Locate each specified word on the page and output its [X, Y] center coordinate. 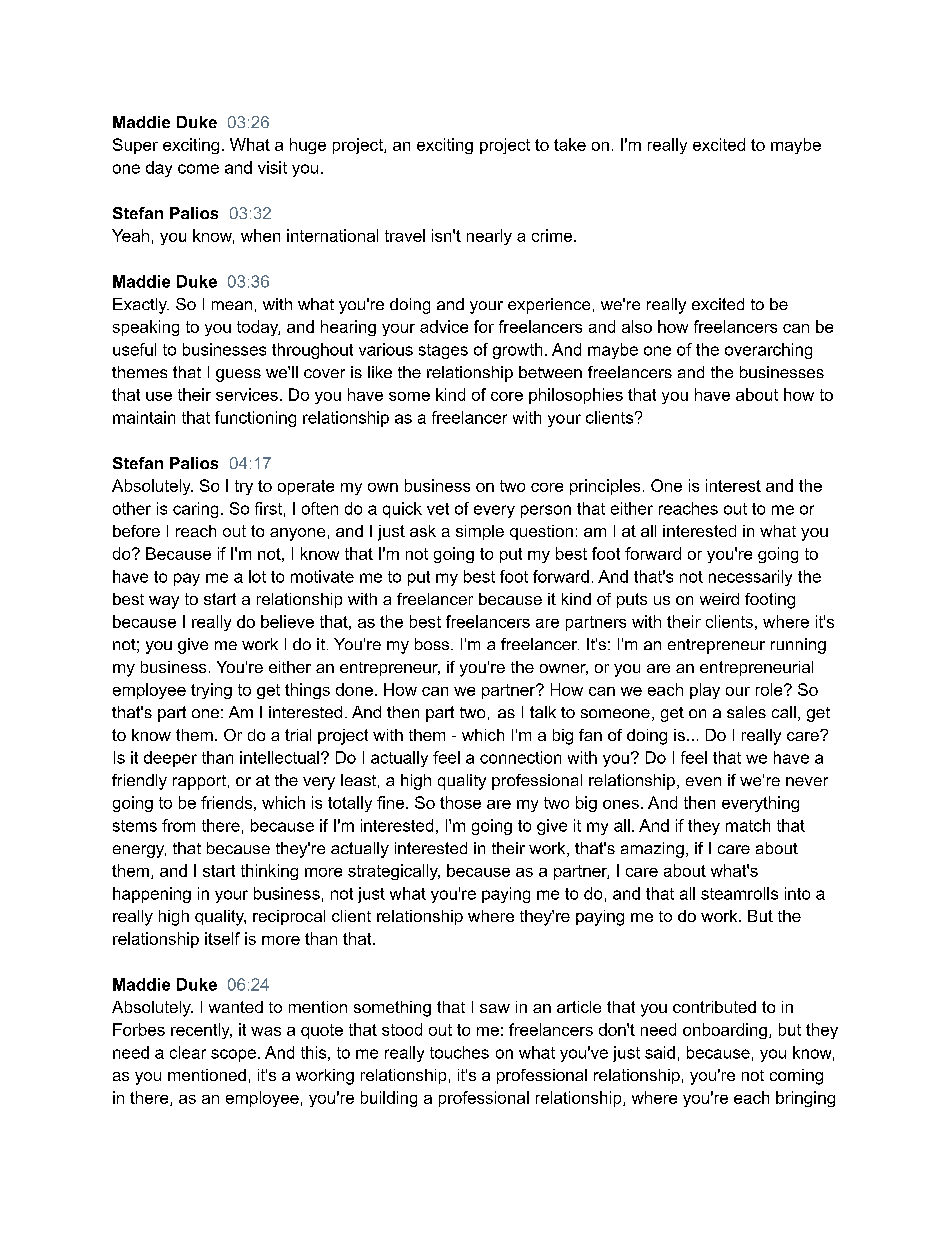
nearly [489, 237]
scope [233, 1055]
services [247, 394]
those [460, 802]
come [198, 169]
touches [459, 1052]
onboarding [725, 1031]
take [570, 144]
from [178, 825]
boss [433, 644]
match [748, 825]
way [164, 602]
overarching [768, 351]
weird [719, 599]
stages [443, 351]
